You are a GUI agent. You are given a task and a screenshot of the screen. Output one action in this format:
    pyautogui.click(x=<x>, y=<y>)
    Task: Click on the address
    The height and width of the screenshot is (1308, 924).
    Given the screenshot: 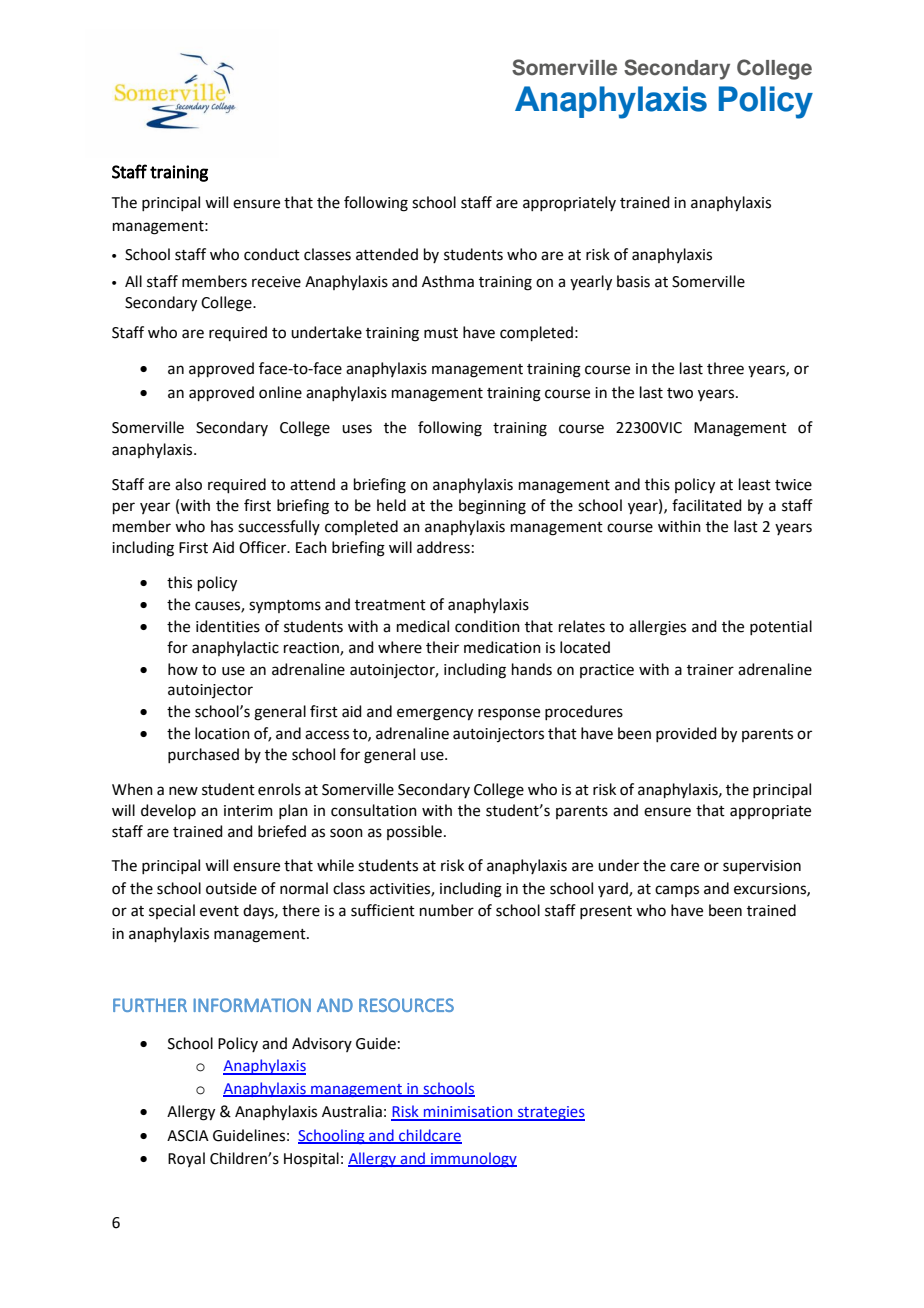 What is the action you would take?
    pyautogui.click(x=443, y=547)
